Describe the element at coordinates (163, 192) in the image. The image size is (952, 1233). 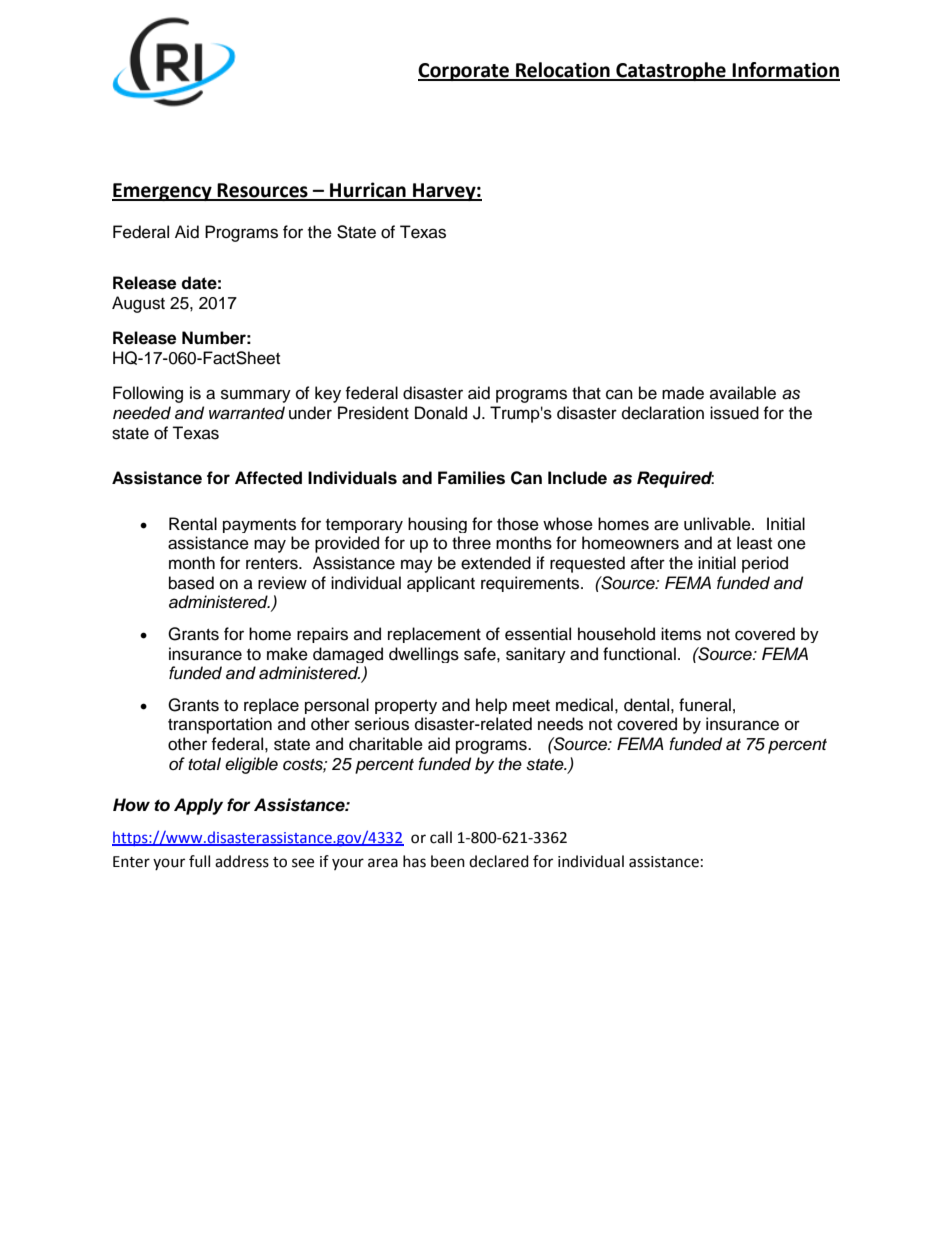
I see `Emergency` at that location.
